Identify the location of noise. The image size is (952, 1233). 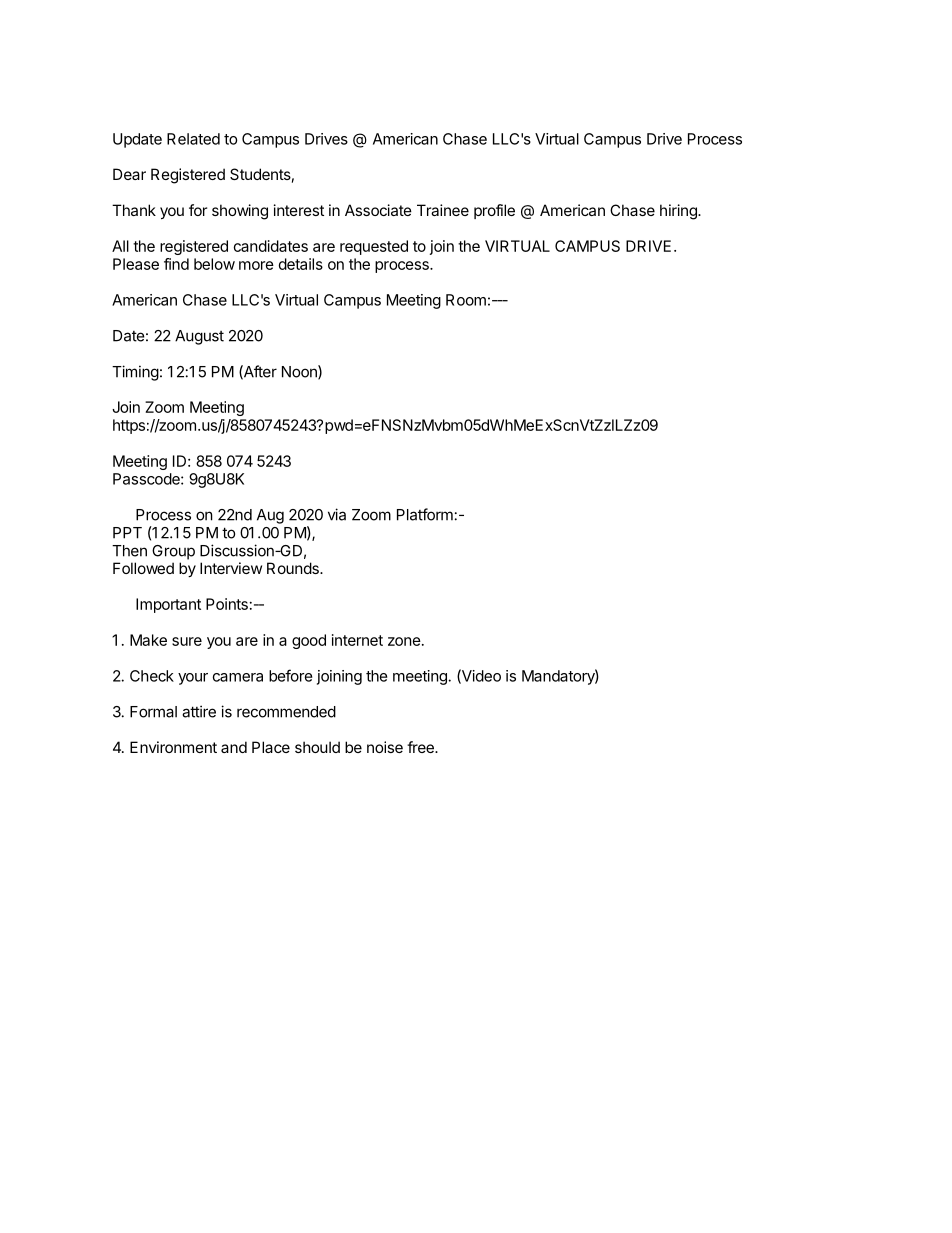
(385, 747).
